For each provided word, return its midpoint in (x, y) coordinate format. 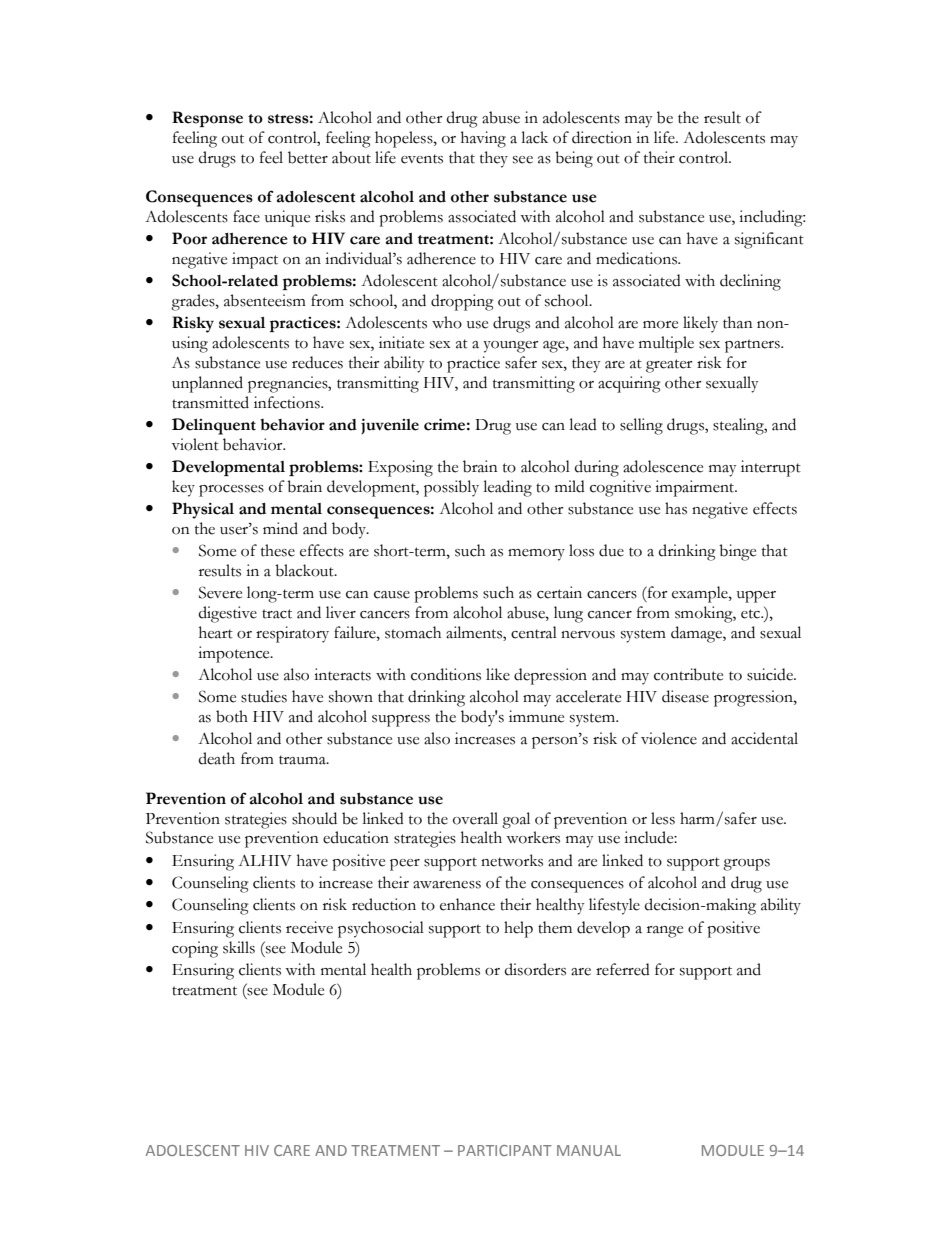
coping (195, 949)
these (278, 550)
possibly (451, 488)
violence (669, 738)
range (665, 932)
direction (602, 137)
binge (737, 552)
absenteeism (265, 300)
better (308, 157)
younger (511, 347)
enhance (467, 904)
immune (536, 716)
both (232, 716)
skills (239, 947)
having (483, 139)
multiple (666, 344)
